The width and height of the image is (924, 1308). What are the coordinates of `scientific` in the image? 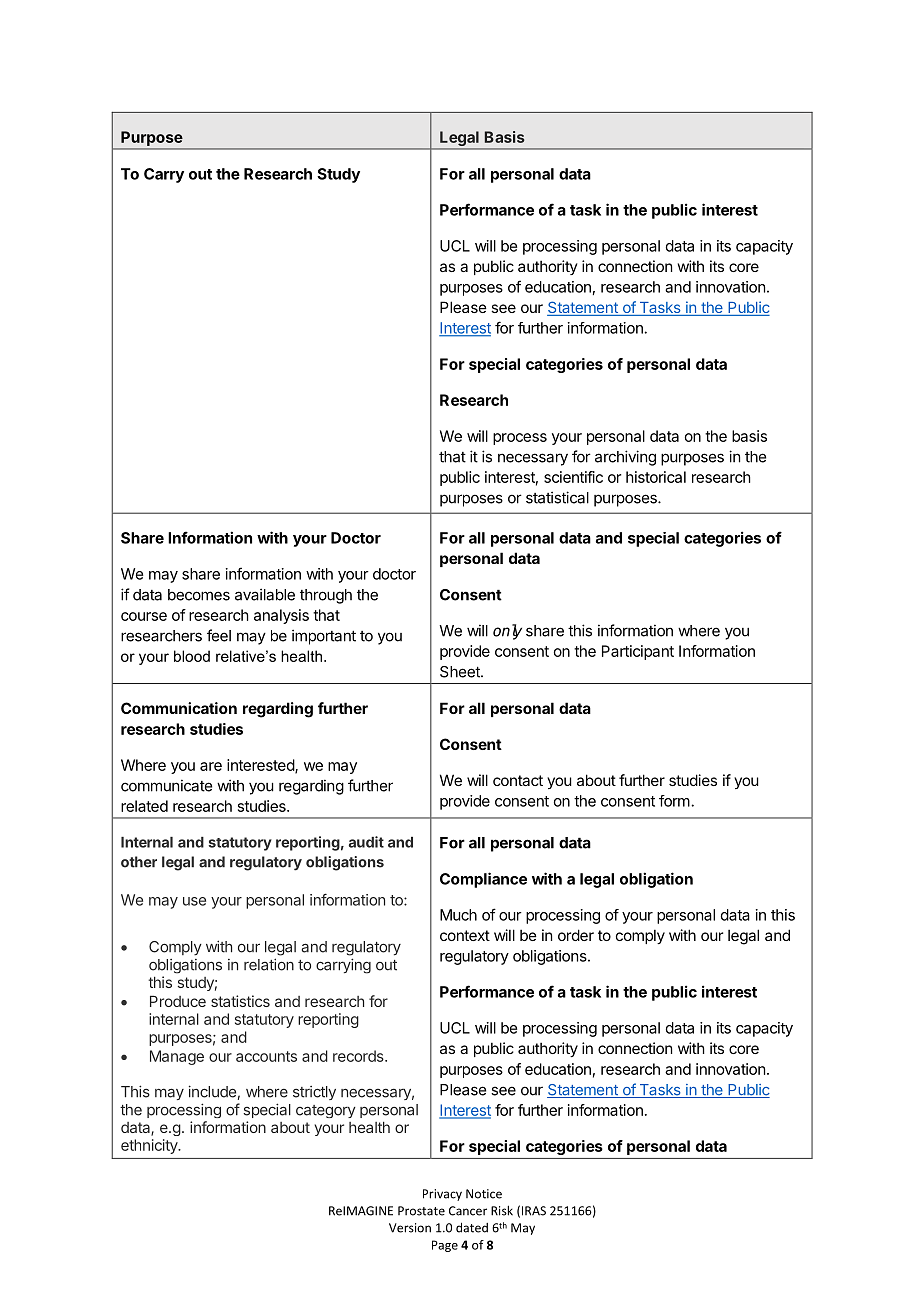 It's located at (573, 477).
